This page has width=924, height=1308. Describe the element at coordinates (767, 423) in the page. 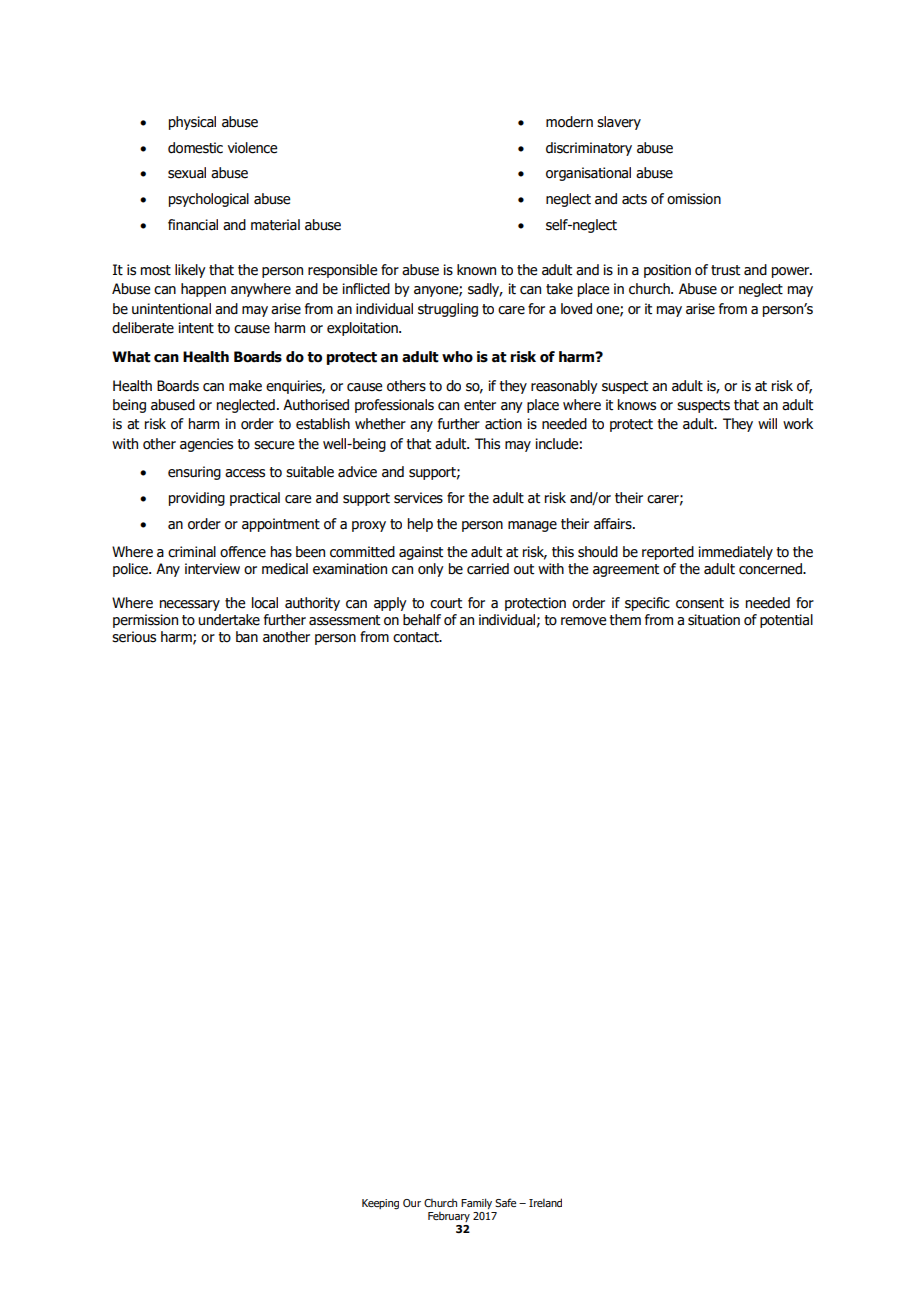

I see `will` at that location.
